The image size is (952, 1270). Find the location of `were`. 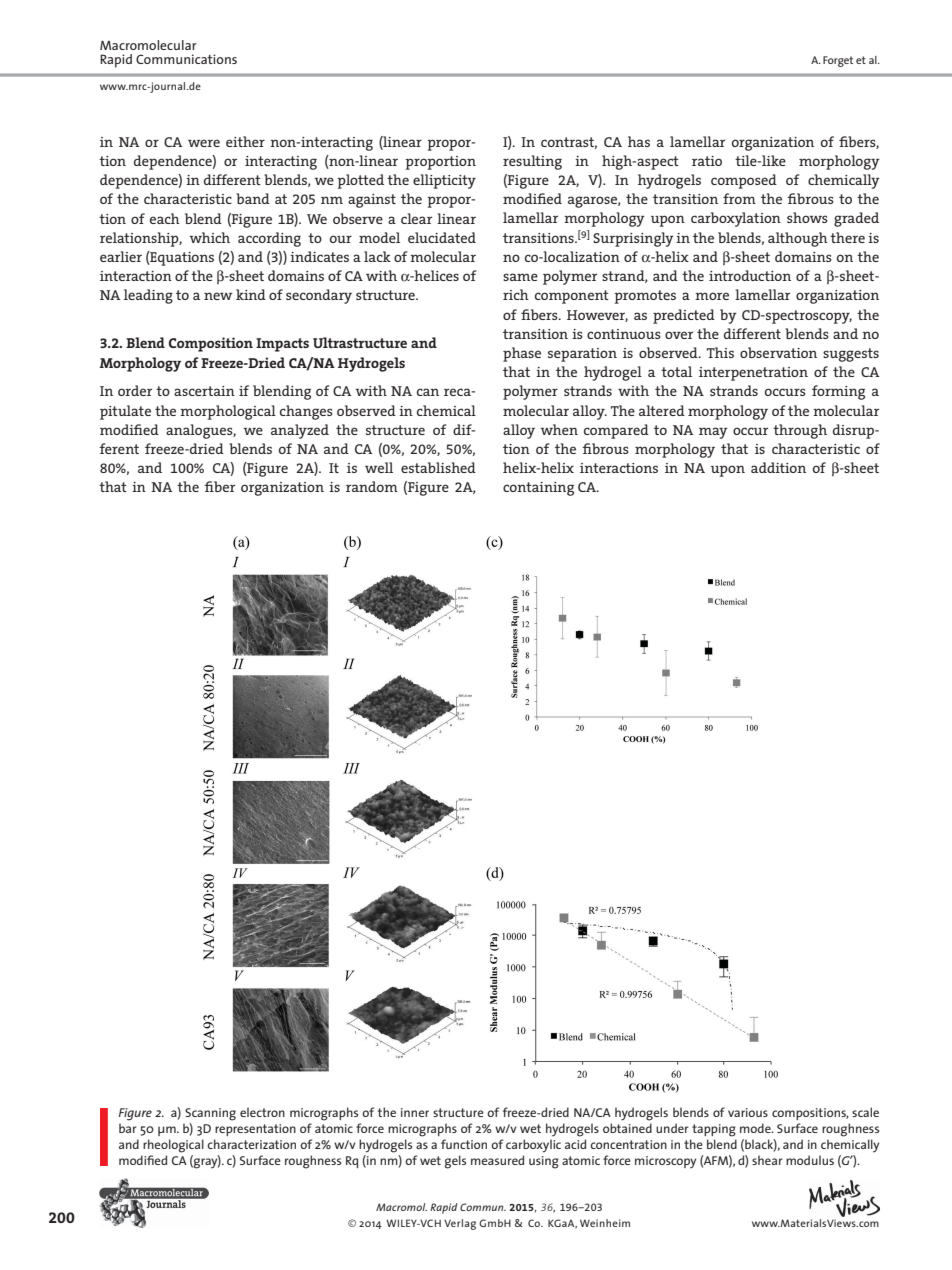

were is located at coordinates (204, 143).
